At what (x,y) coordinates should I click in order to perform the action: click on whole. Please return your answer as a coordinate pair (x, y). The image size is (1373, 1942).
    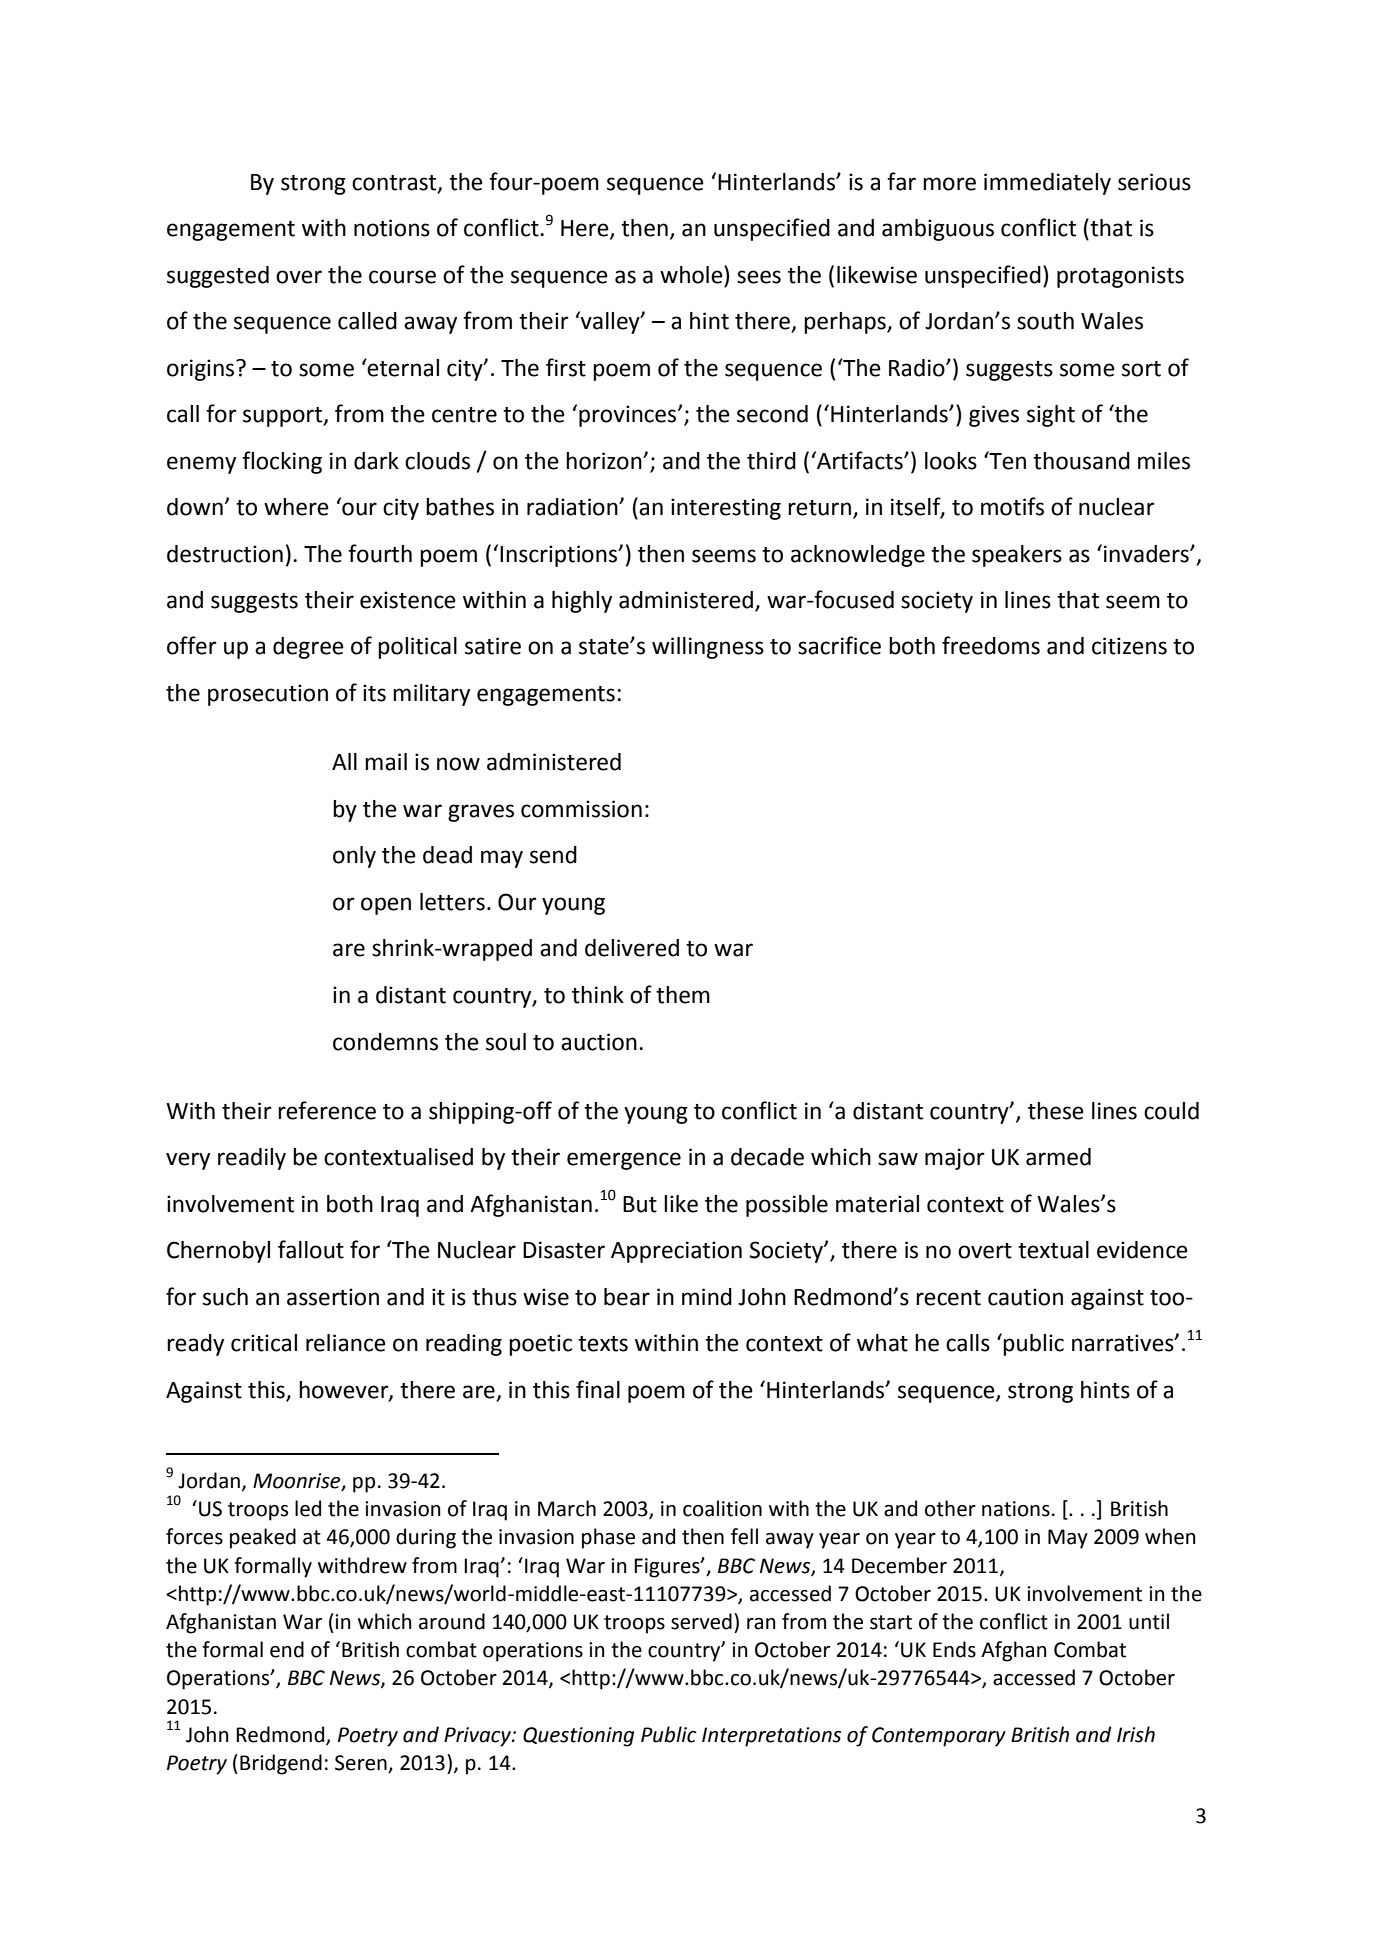
    Looking at the image, I should click on (692, 274).
